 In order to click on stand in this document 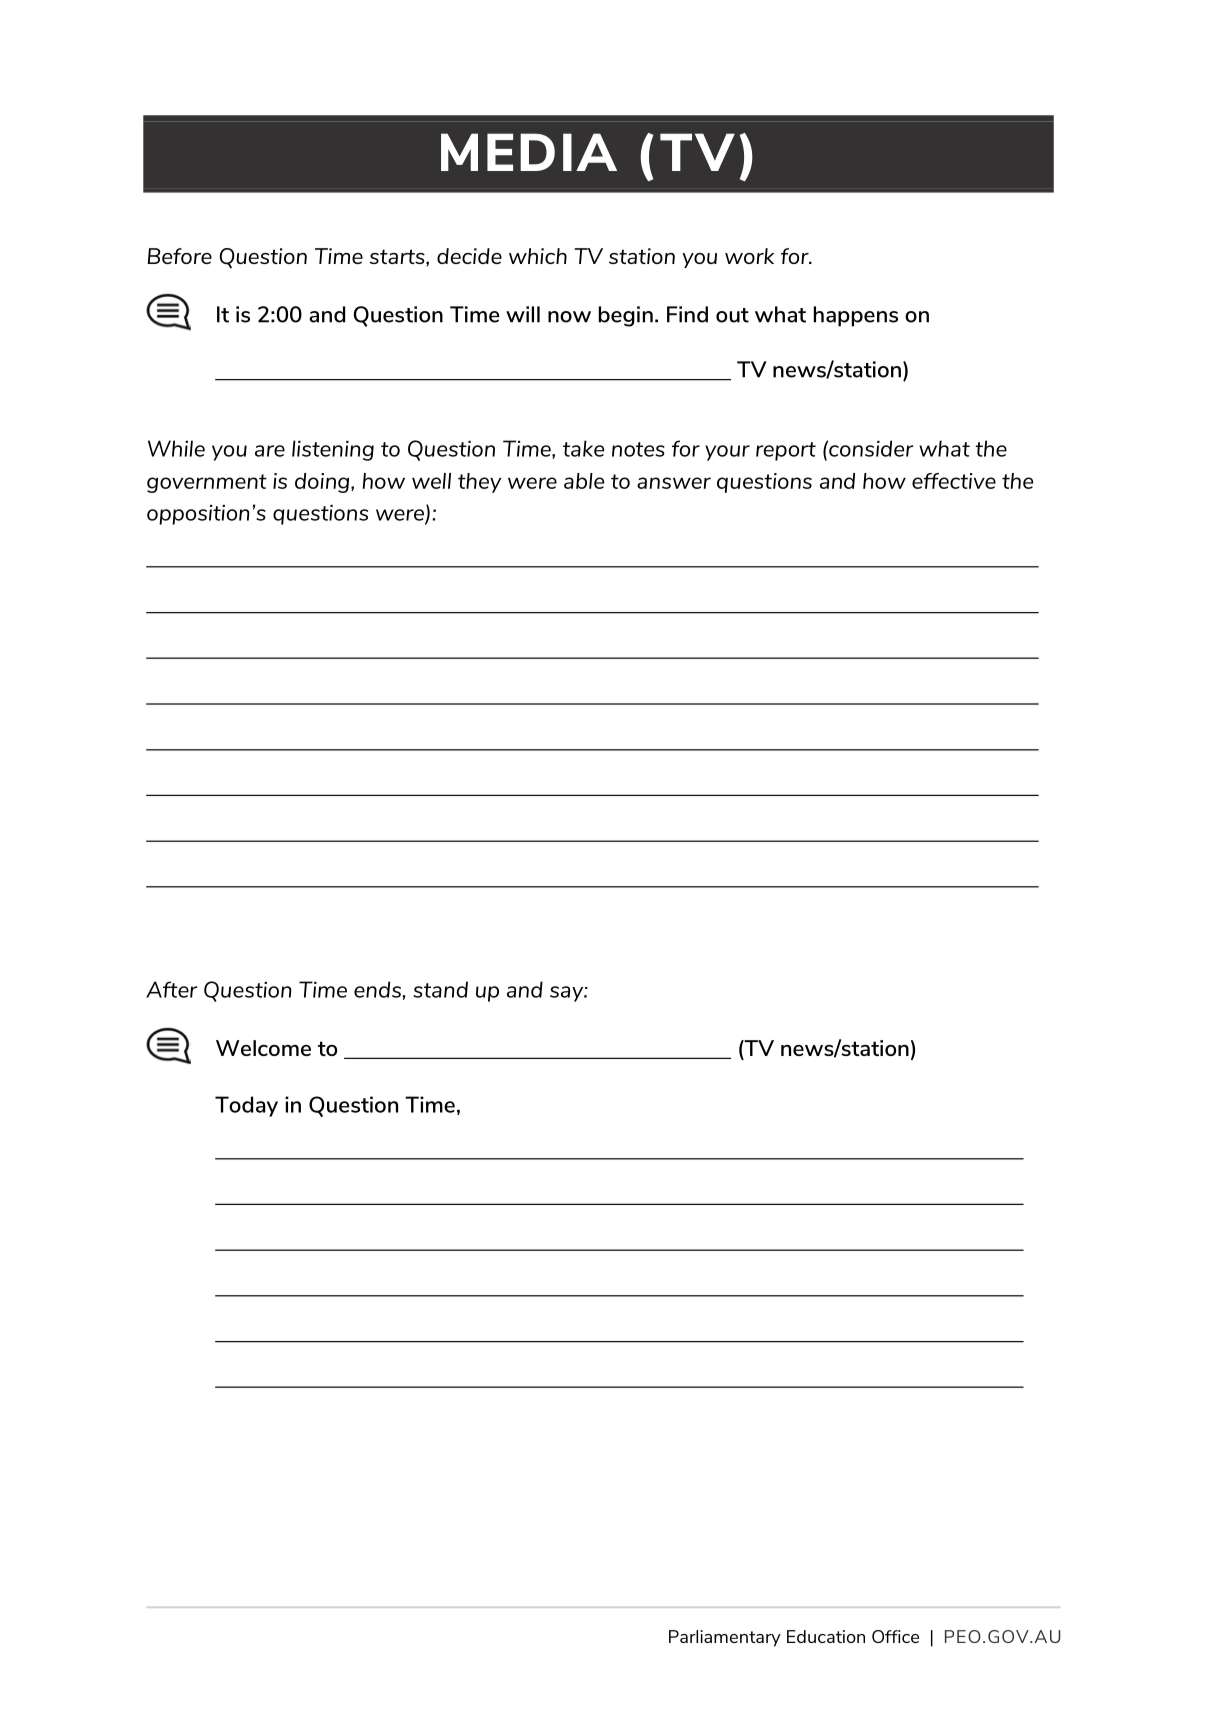, I will do `click(440, 989)`.
